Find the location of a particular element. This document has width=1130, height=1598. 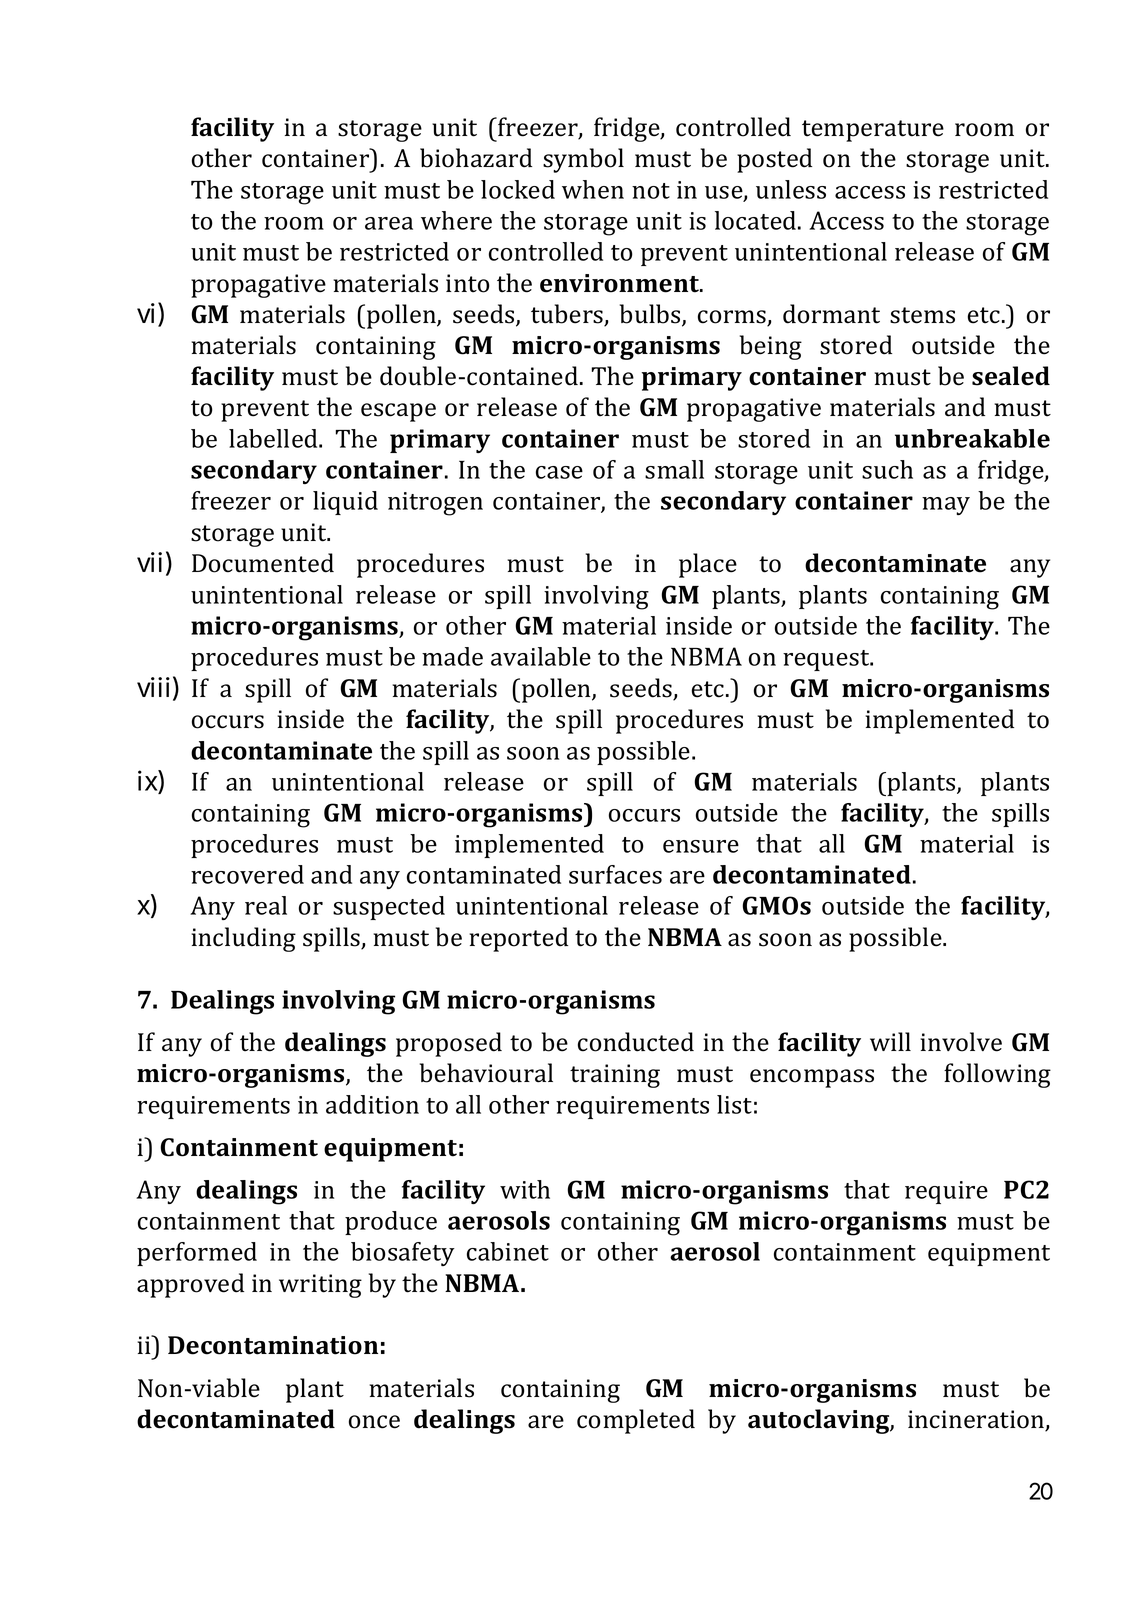

recovered is located at coordinates (247, 874).
